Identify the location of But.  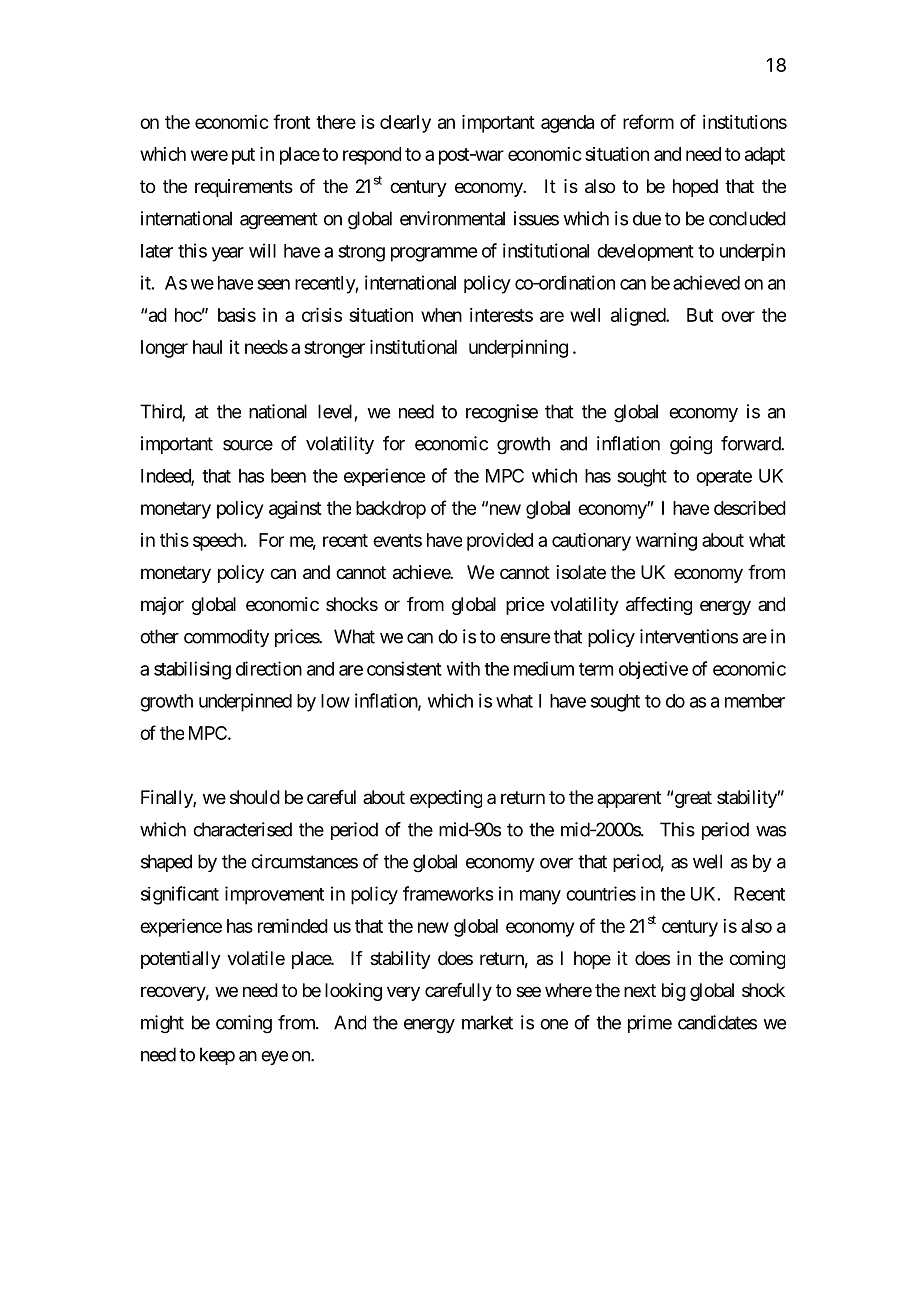
(700, 315).
